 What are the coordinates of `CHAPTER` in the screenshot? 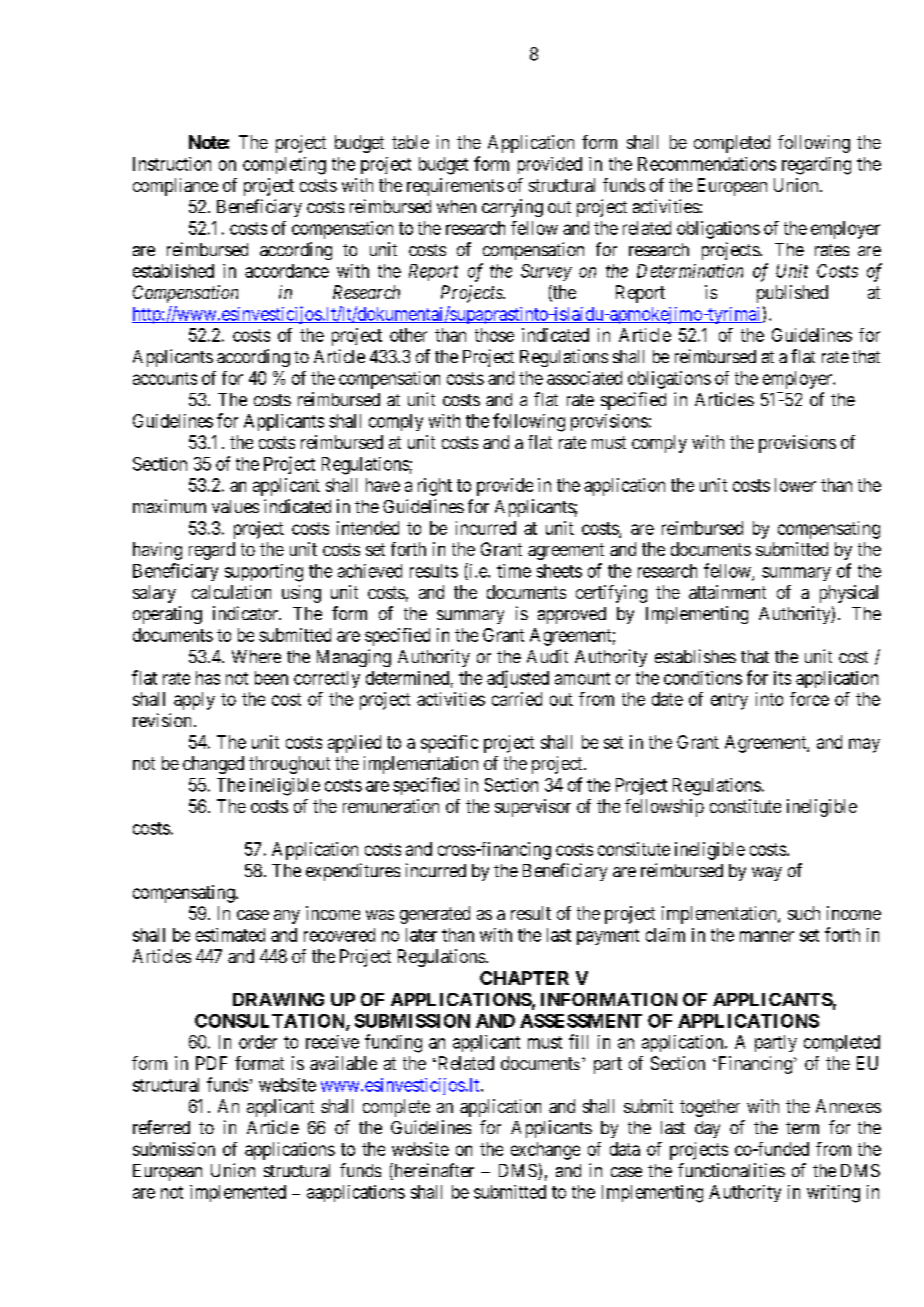 It's located at (524, 978).
